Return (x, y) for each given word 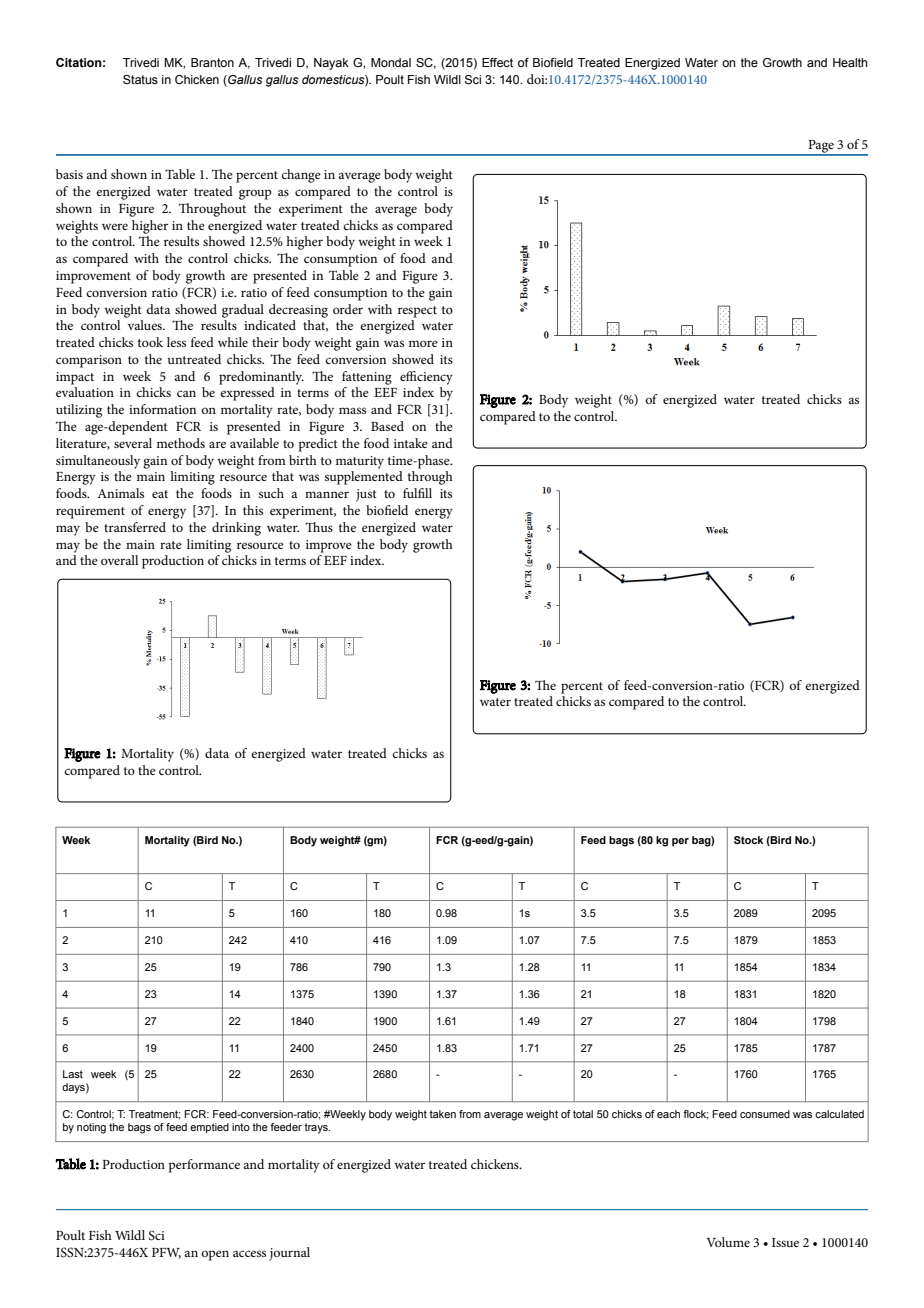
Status (140, 79)
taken (442, 1114)
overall (119, 560)
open (215, 1255)
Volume (728, 1242)
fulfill (417, 493)
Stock (748, 840)
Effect (497, 62)
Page (821, 147)
